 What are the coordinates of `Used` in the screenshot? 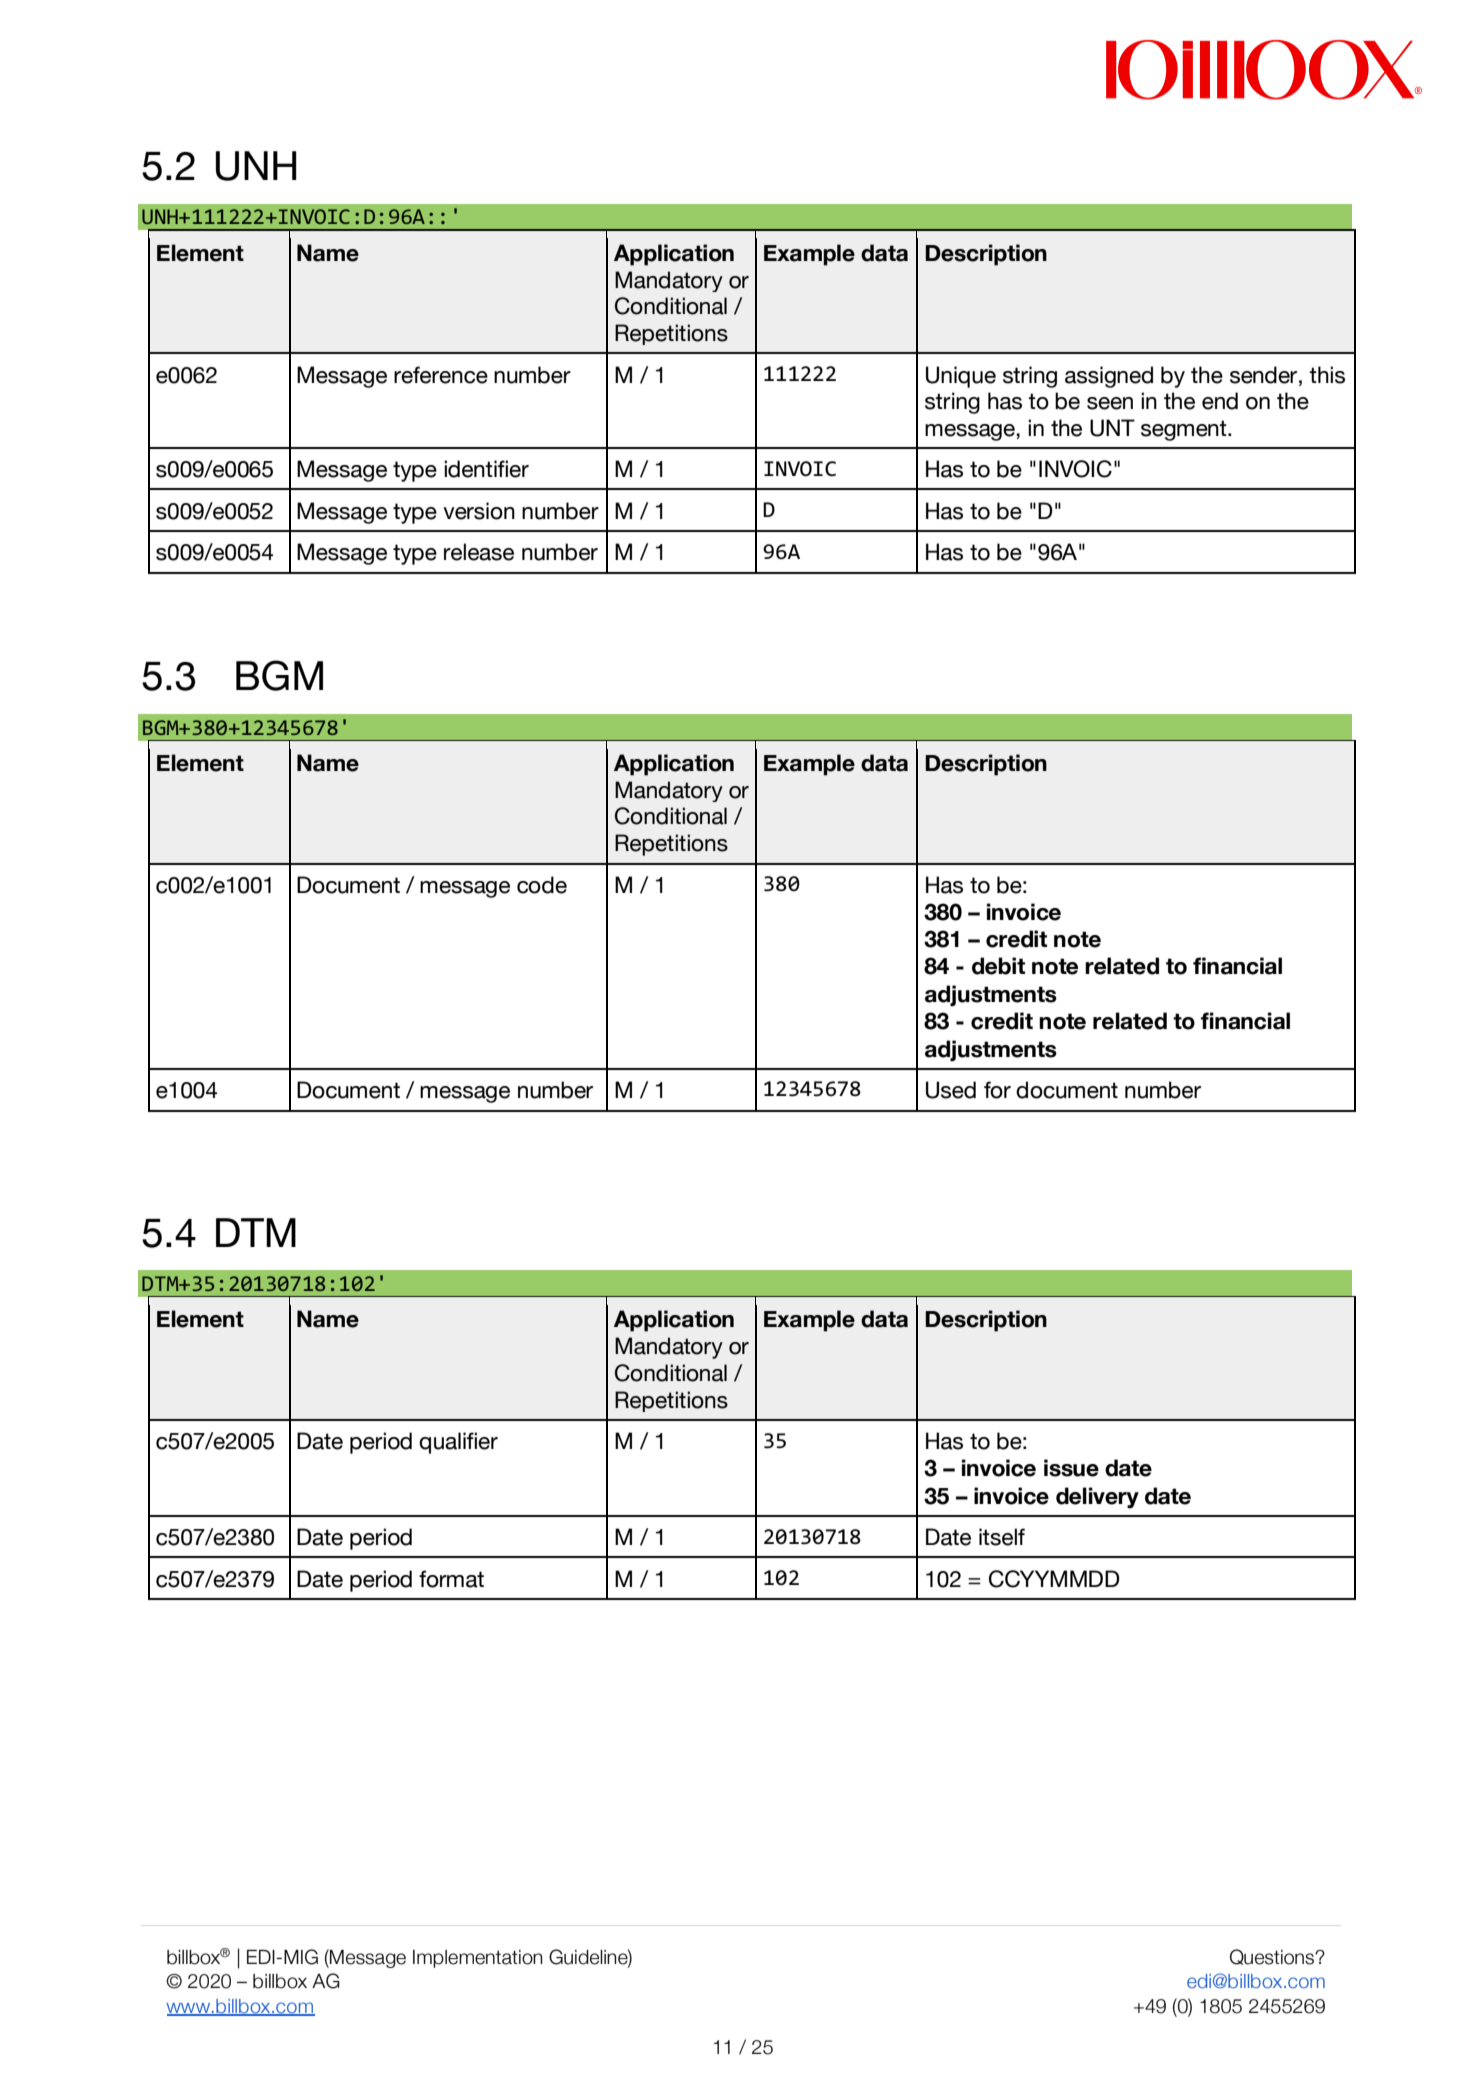 It's located at (951, 1090).
